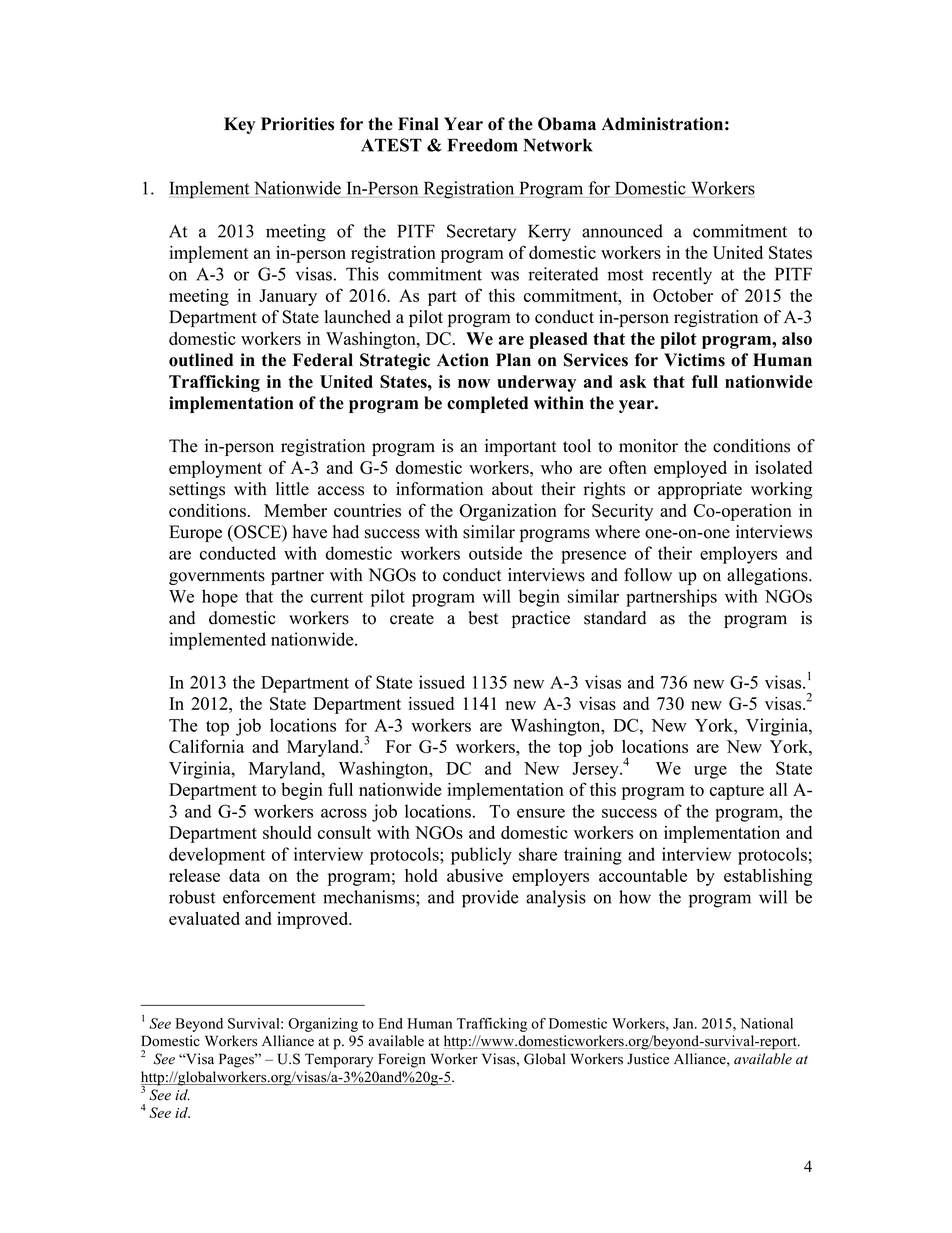 The image size is (952, 1233). I want to click on Federal, so click(323, 360).
